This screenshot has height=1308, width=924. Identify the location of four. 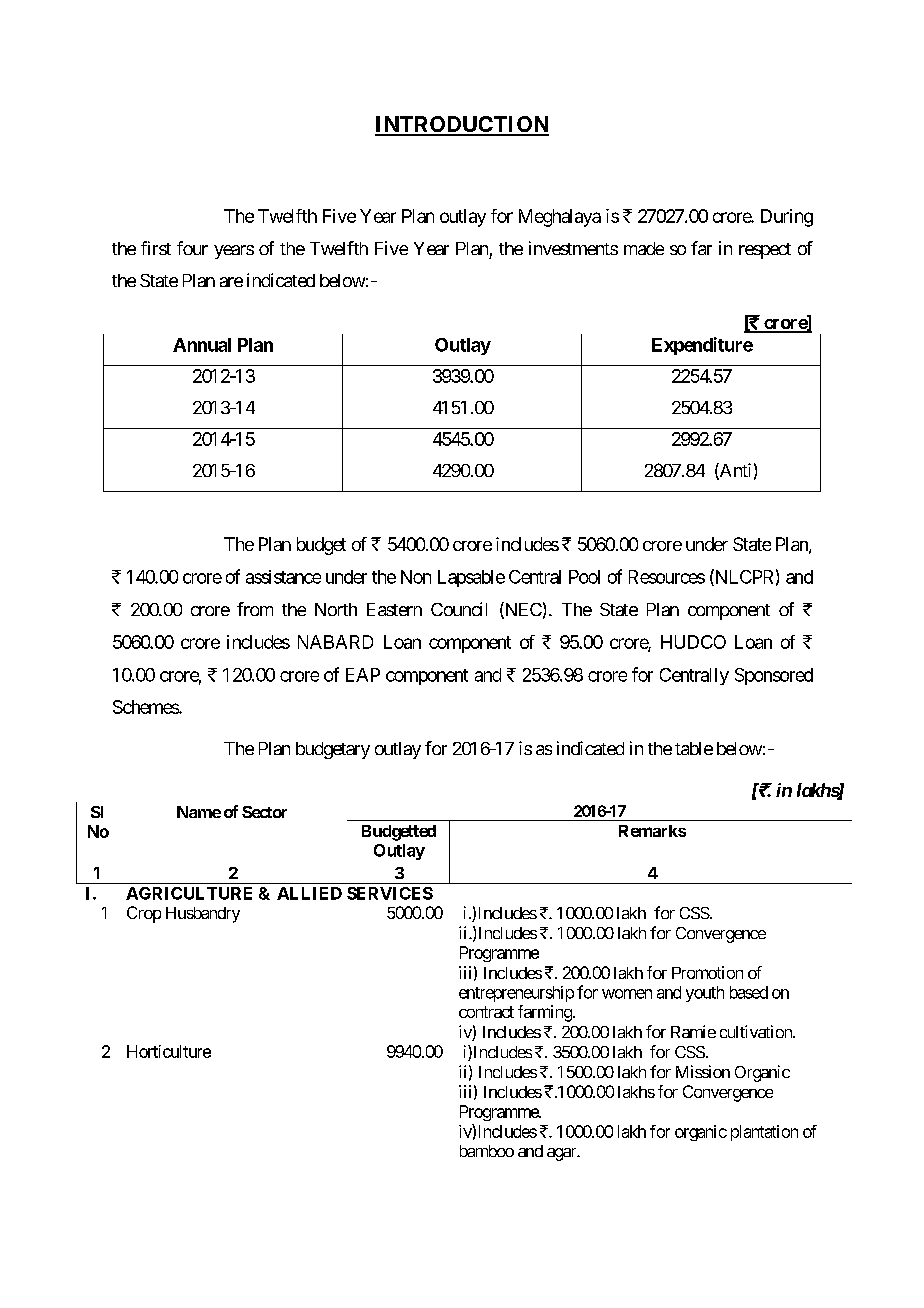
(192, 248).
